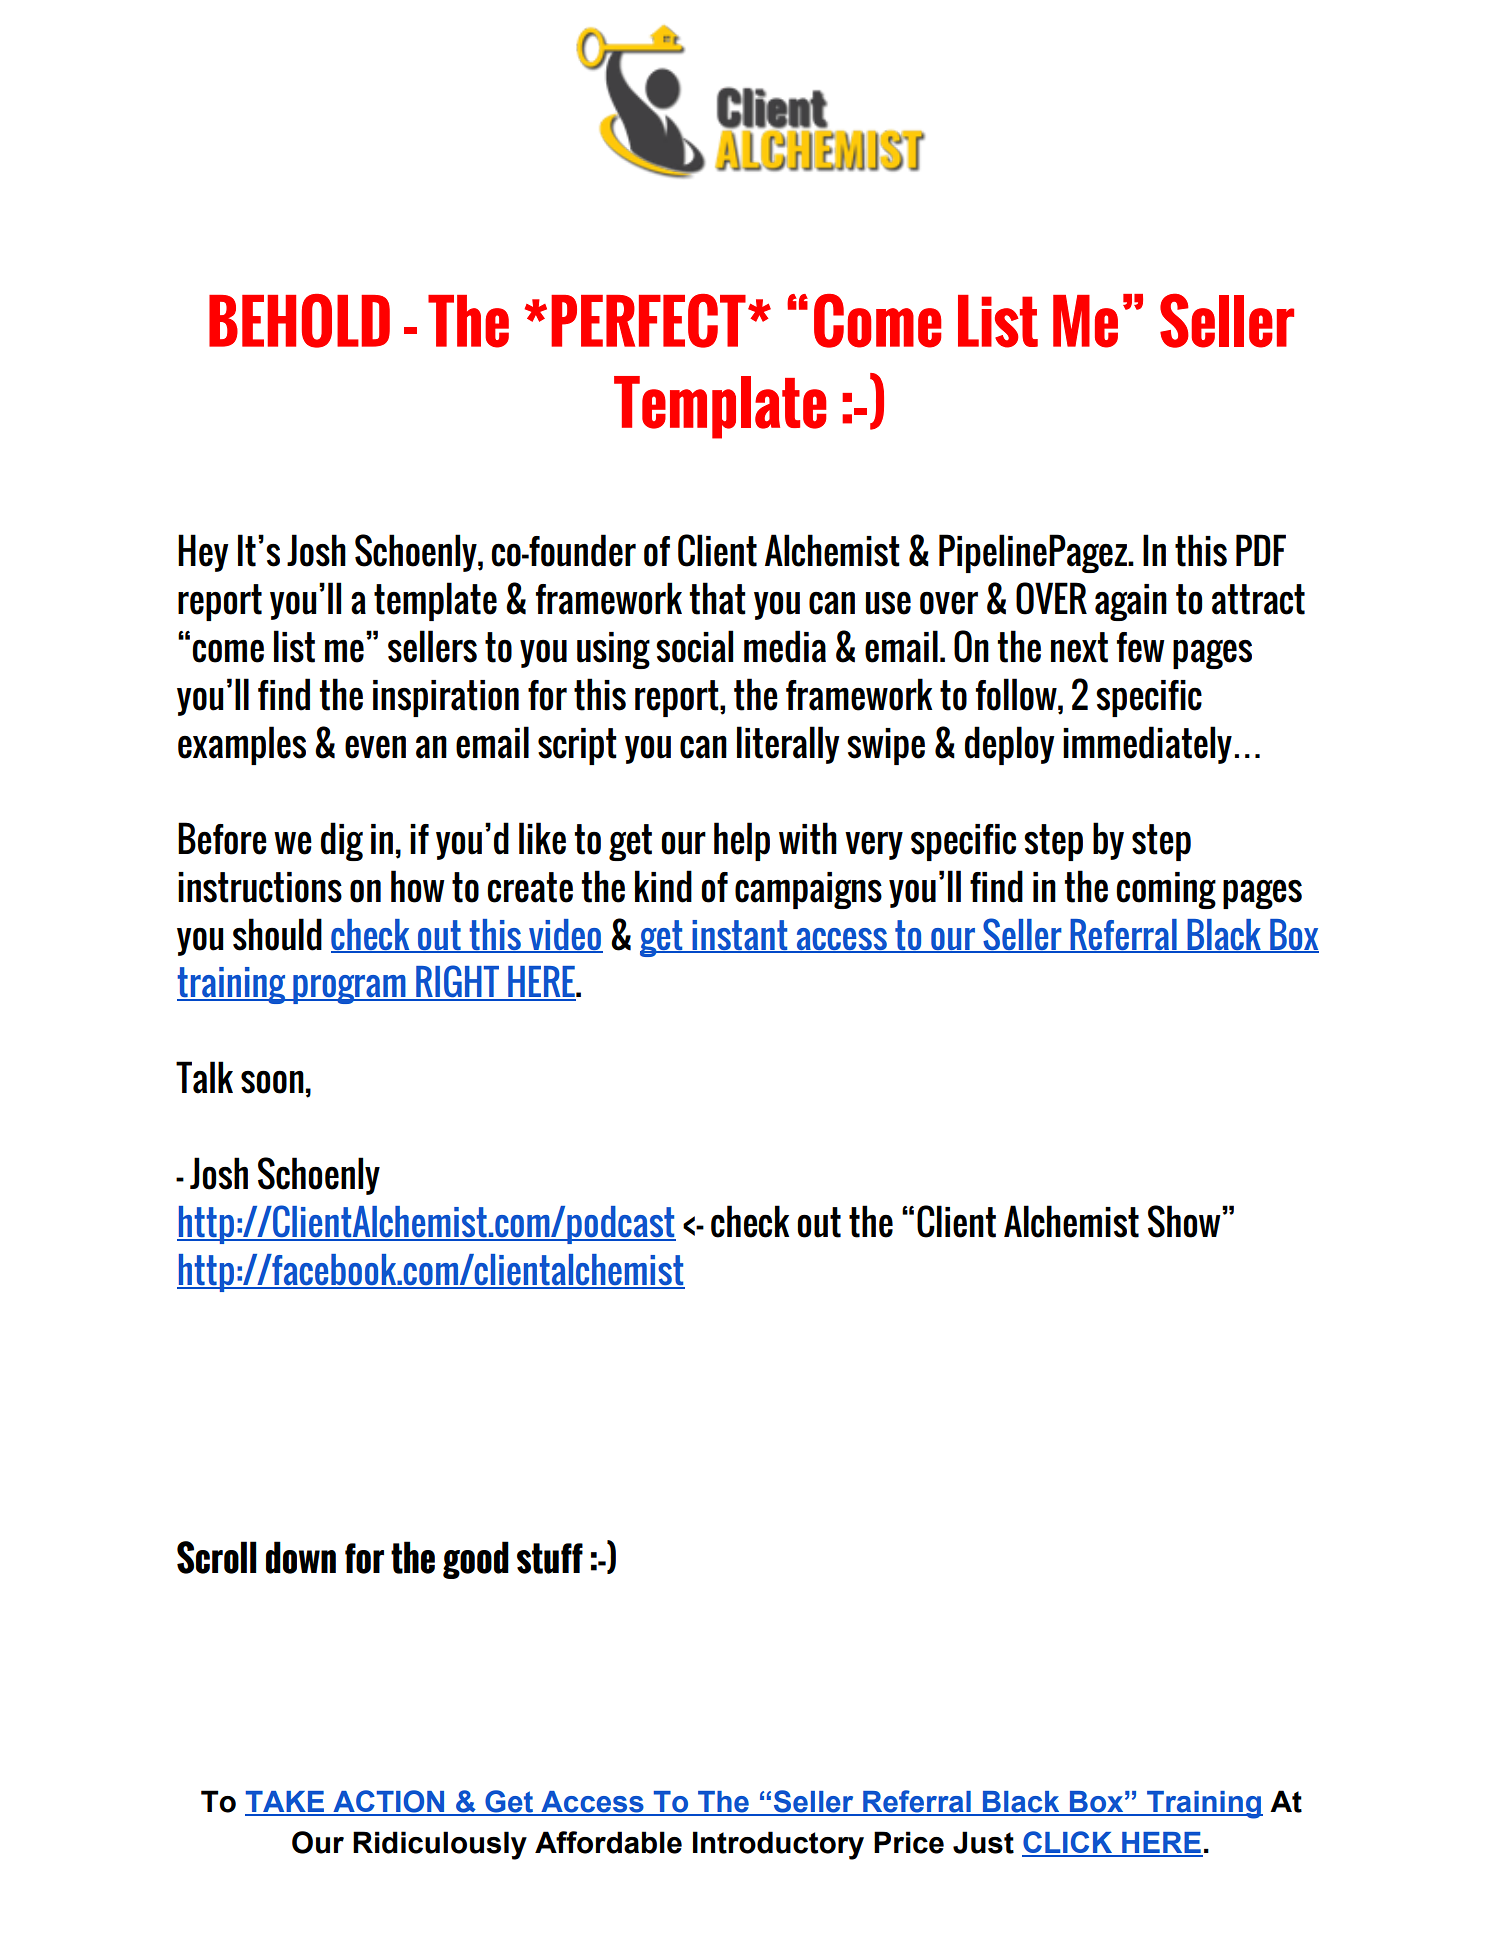 This screenshot has height=1947, width=1504. What do you see at coordinates (648, 321) in the screenshot?
I see `PERFECT` at bounding box center [648, 321].
